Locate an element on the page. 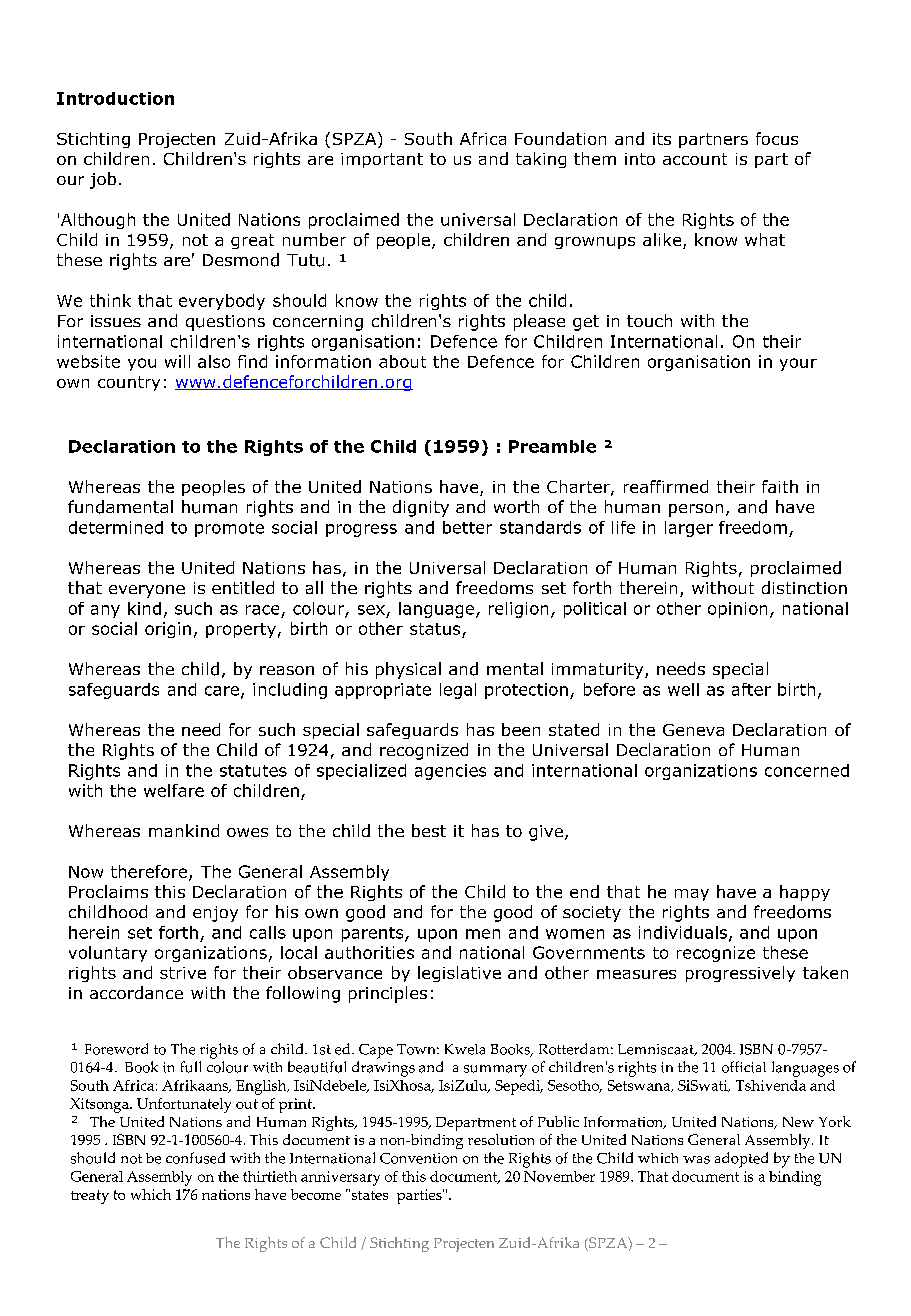  enjoy is located at coordinates (215, 914).
